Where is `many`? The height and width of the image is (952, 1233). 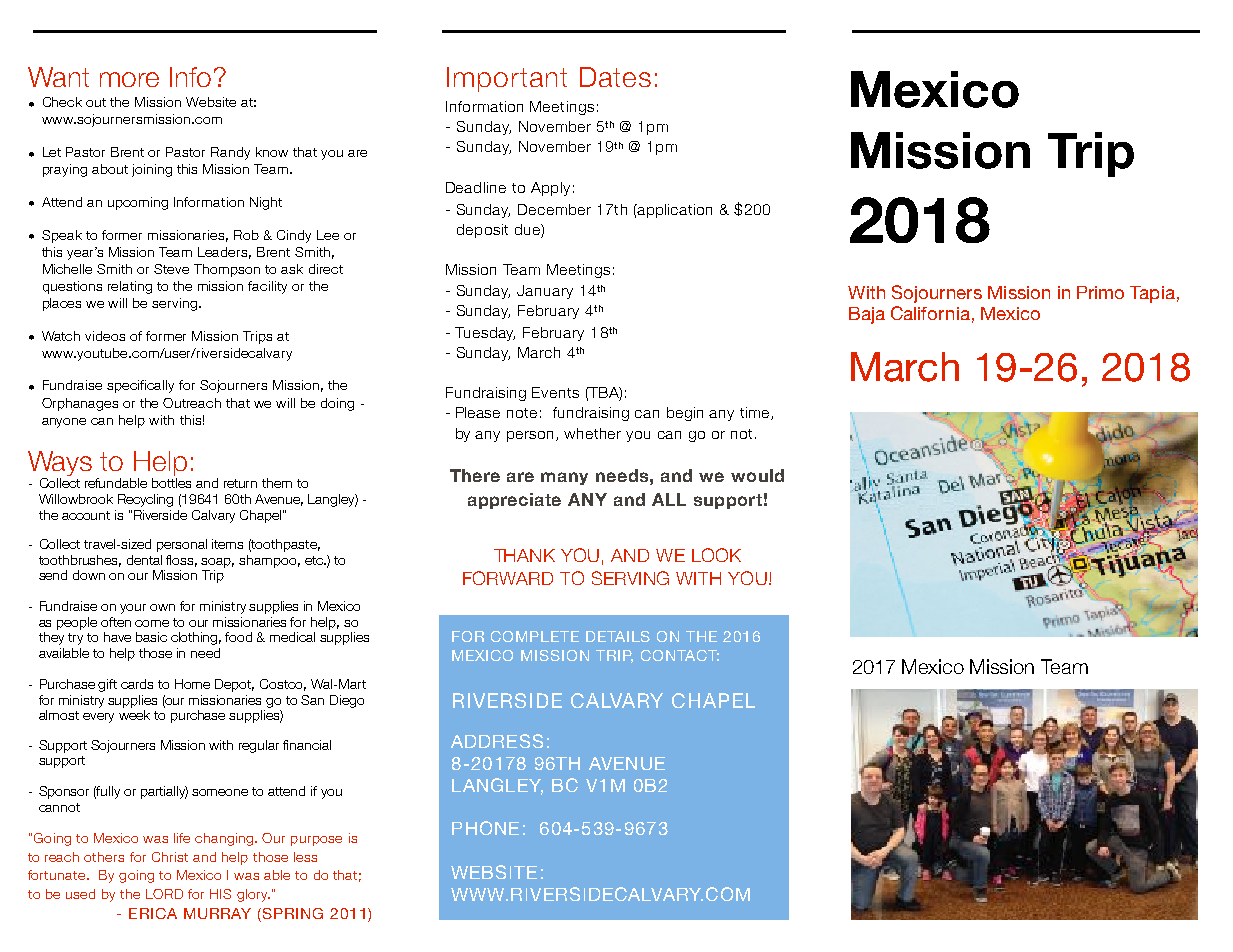 many is located at coordinates (564, 478).
